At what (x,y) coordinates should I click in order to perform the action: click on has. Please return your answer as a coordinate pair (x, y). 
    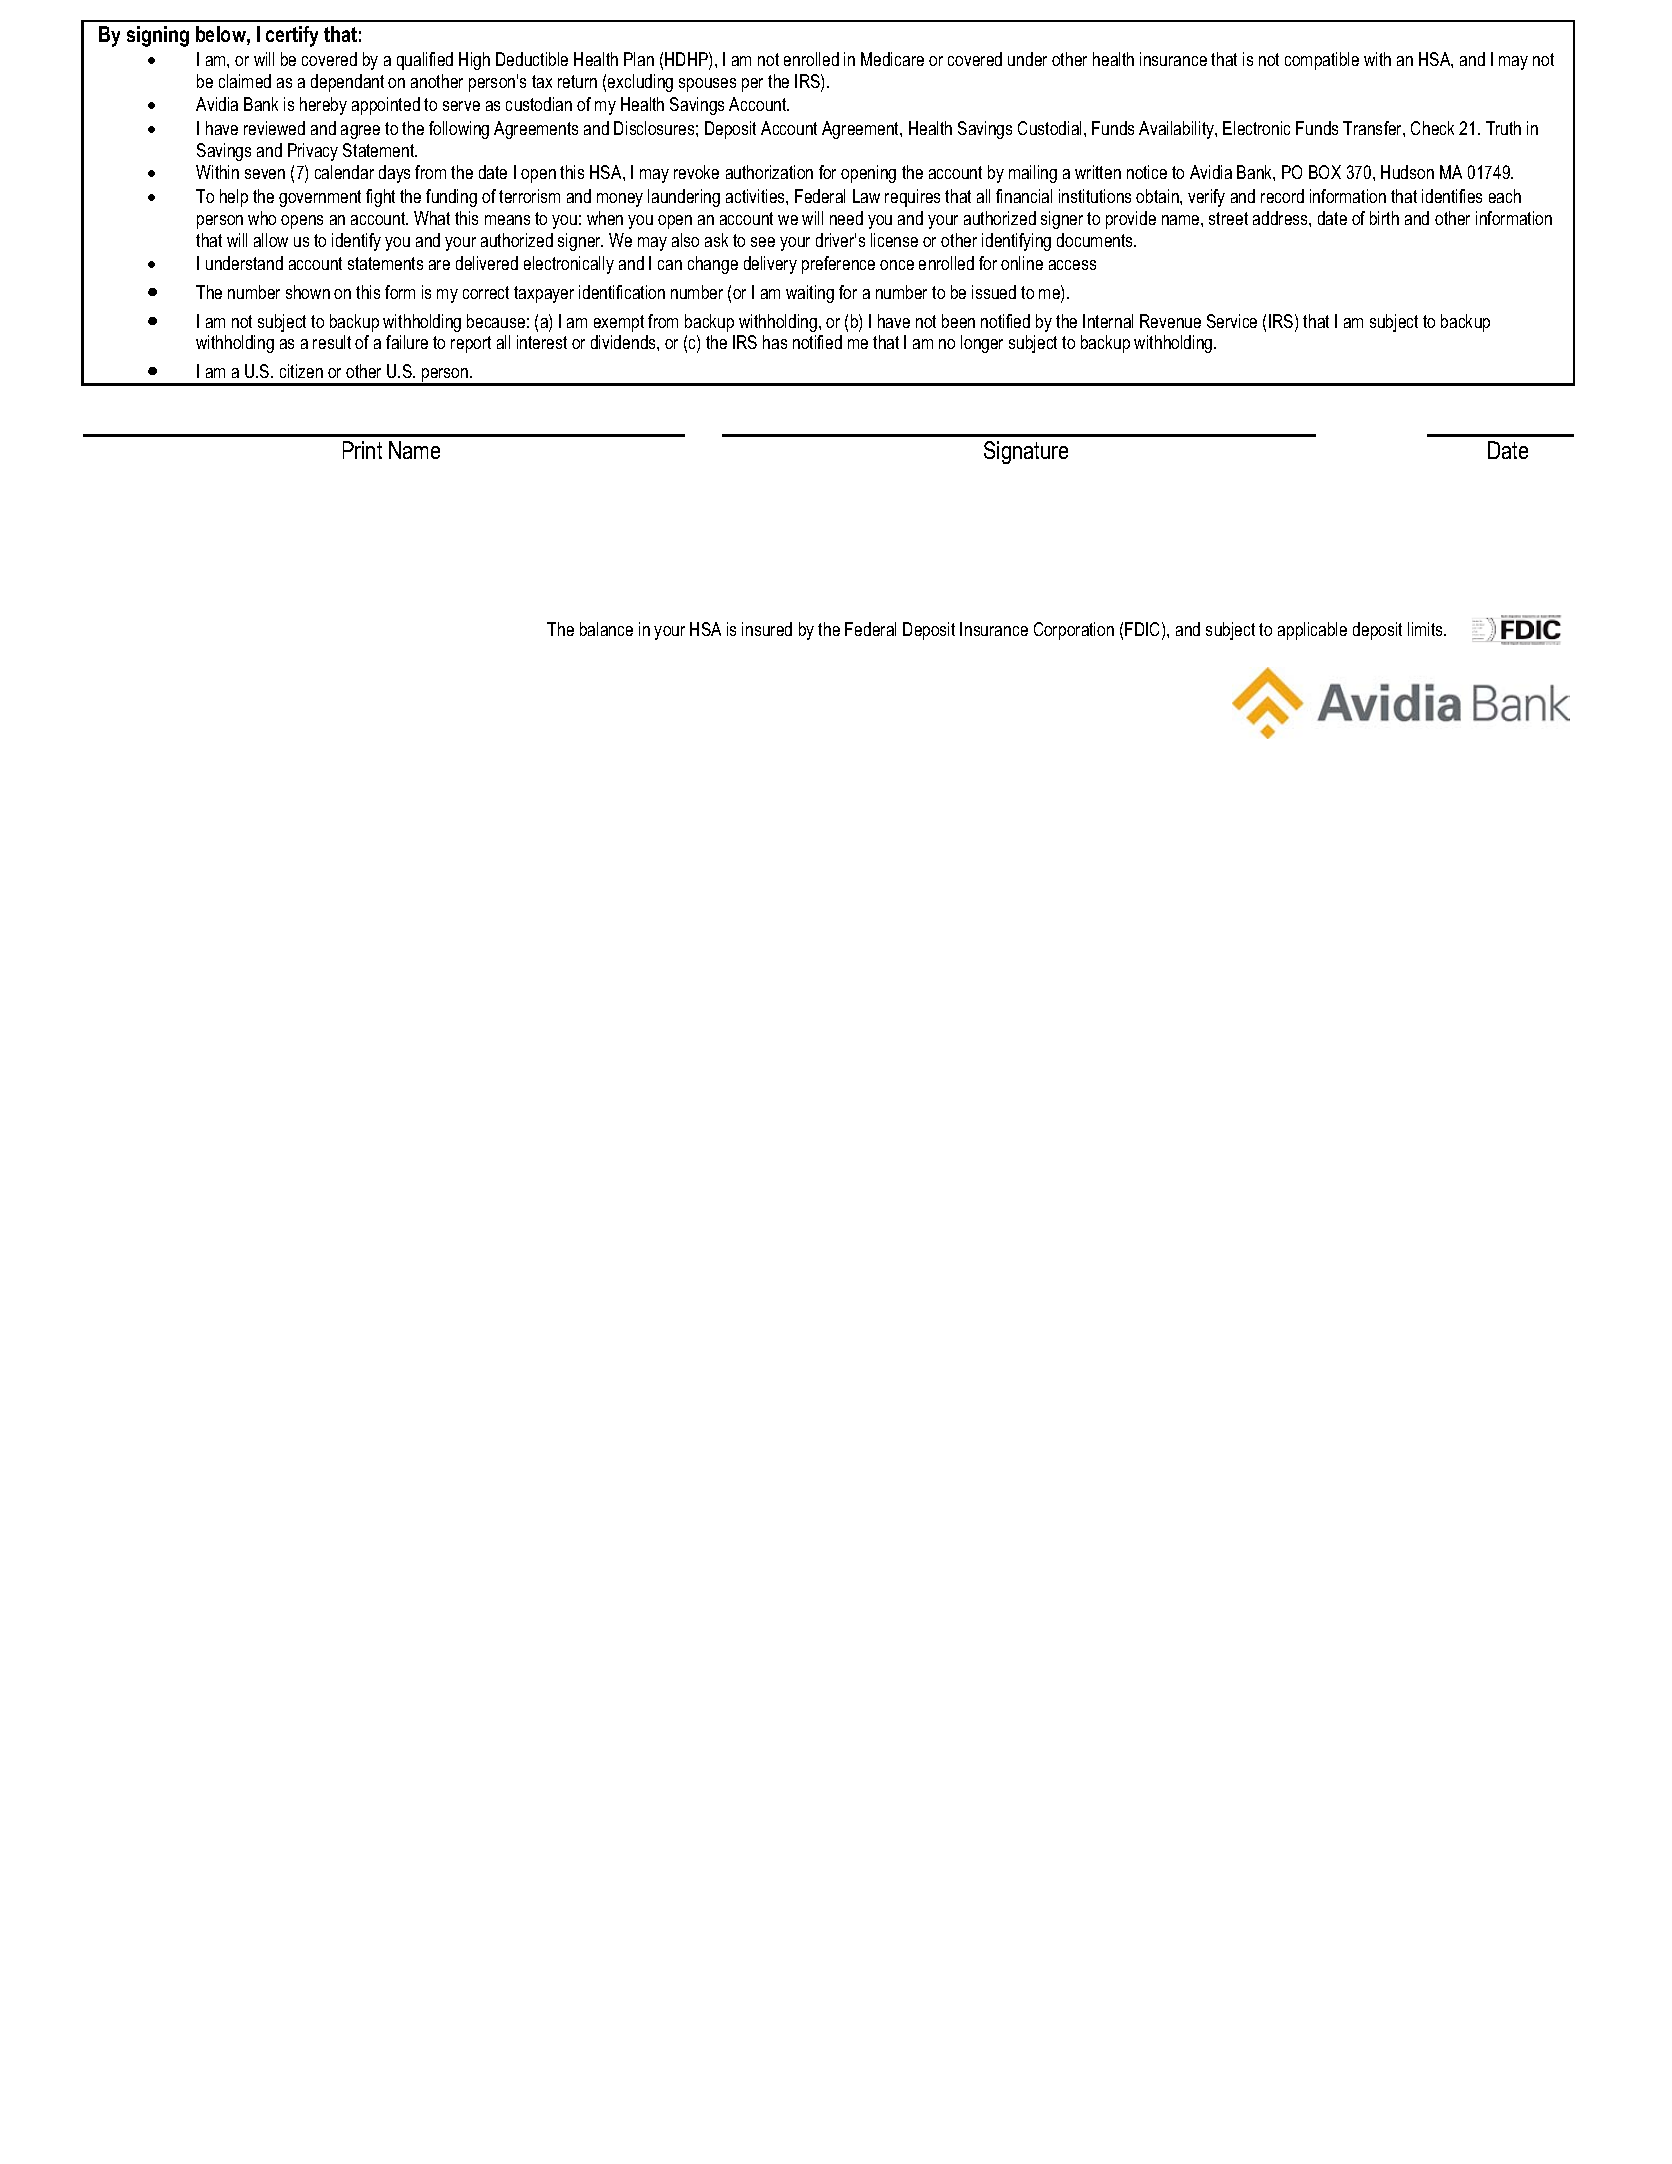
    Looking at the image, I should click on (775, 342).
